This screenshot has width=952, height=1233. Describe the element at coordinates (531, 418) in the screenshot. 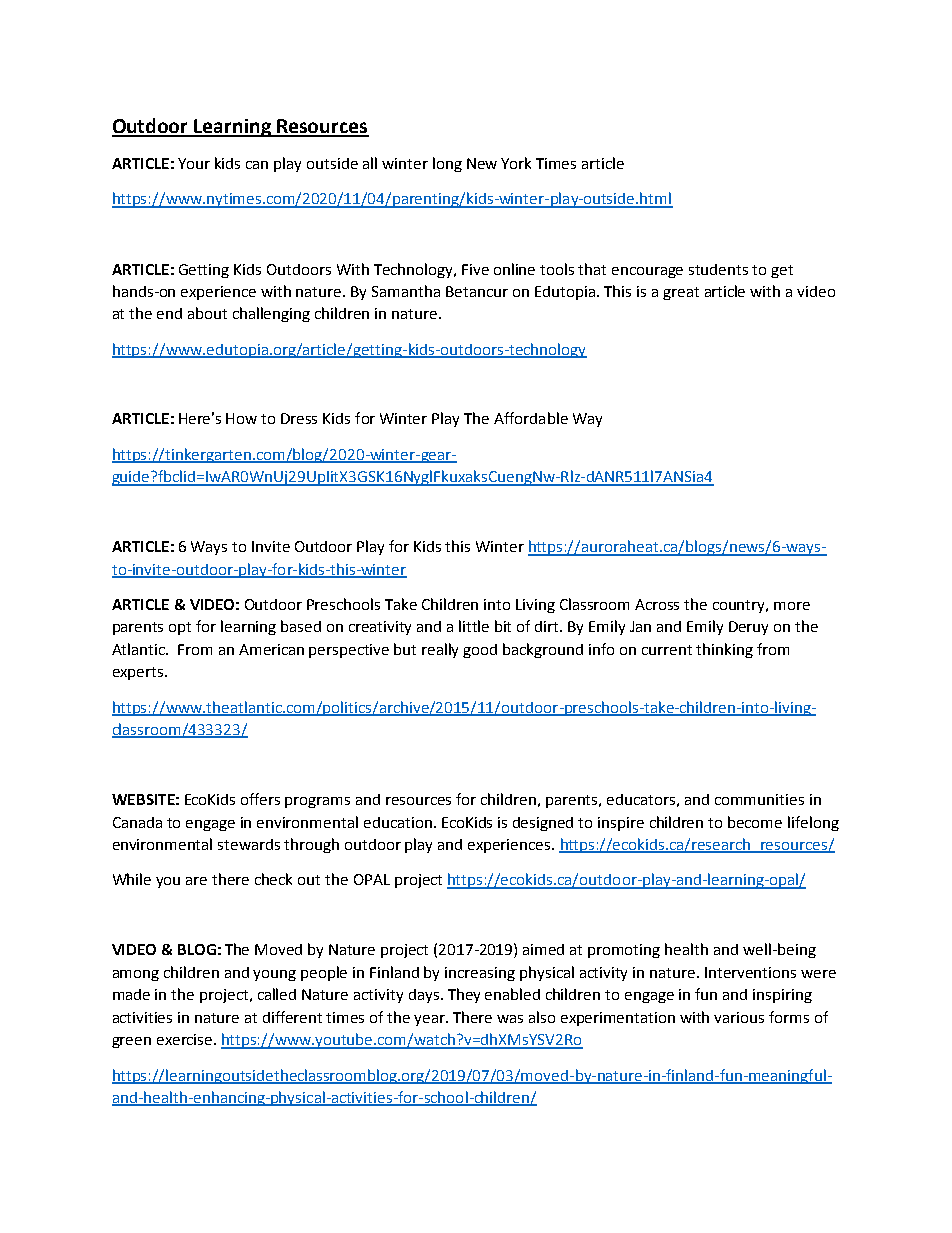

I see `Affordable` at that location.
